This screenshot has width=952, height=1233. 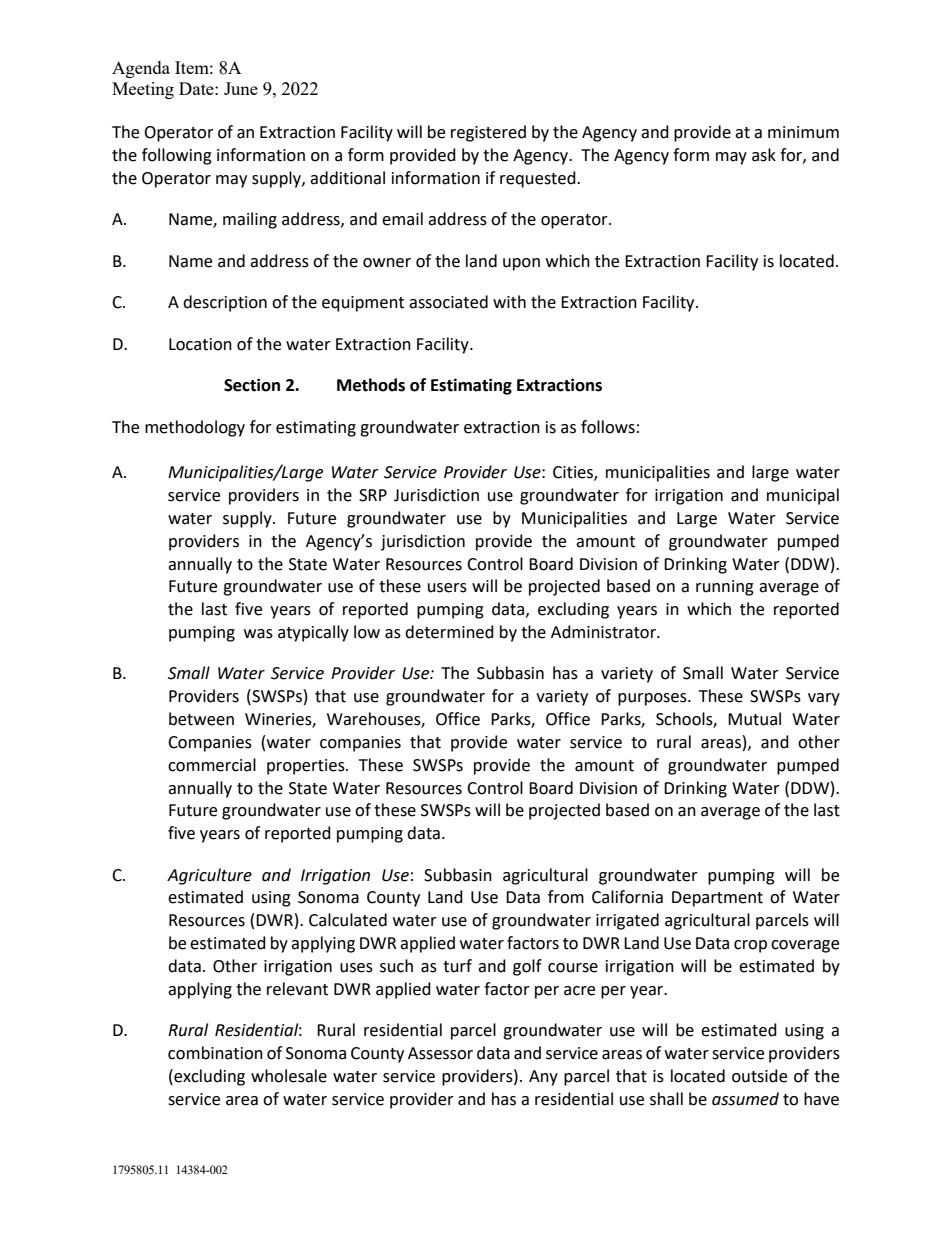 I want to click on determined, so click(x=449, y=632).
